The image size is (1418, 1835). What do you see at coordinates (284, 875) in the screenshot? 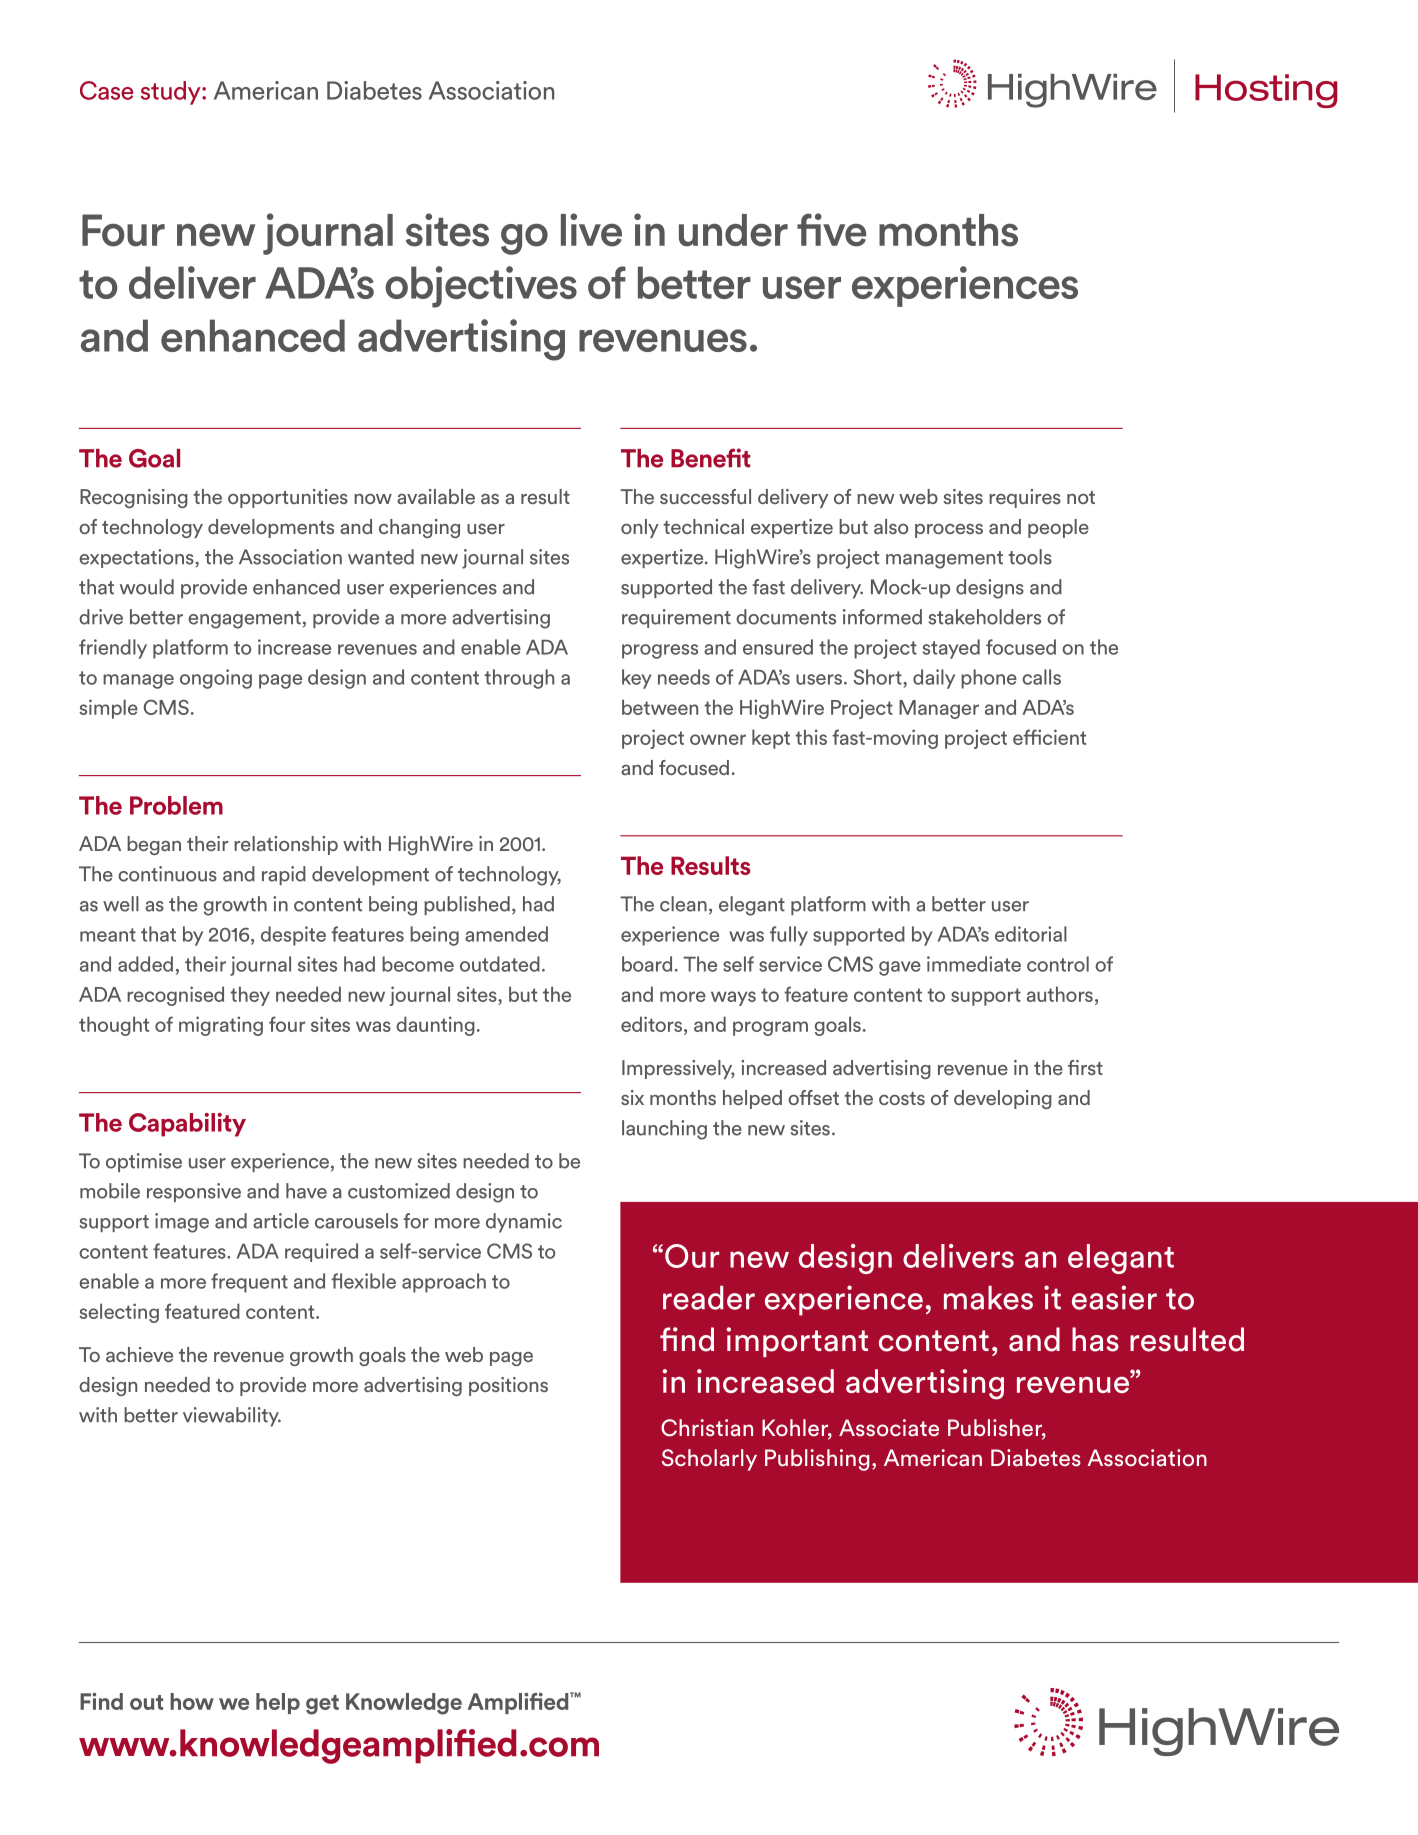
I see `rapid` at bounding box center [284, 875].
